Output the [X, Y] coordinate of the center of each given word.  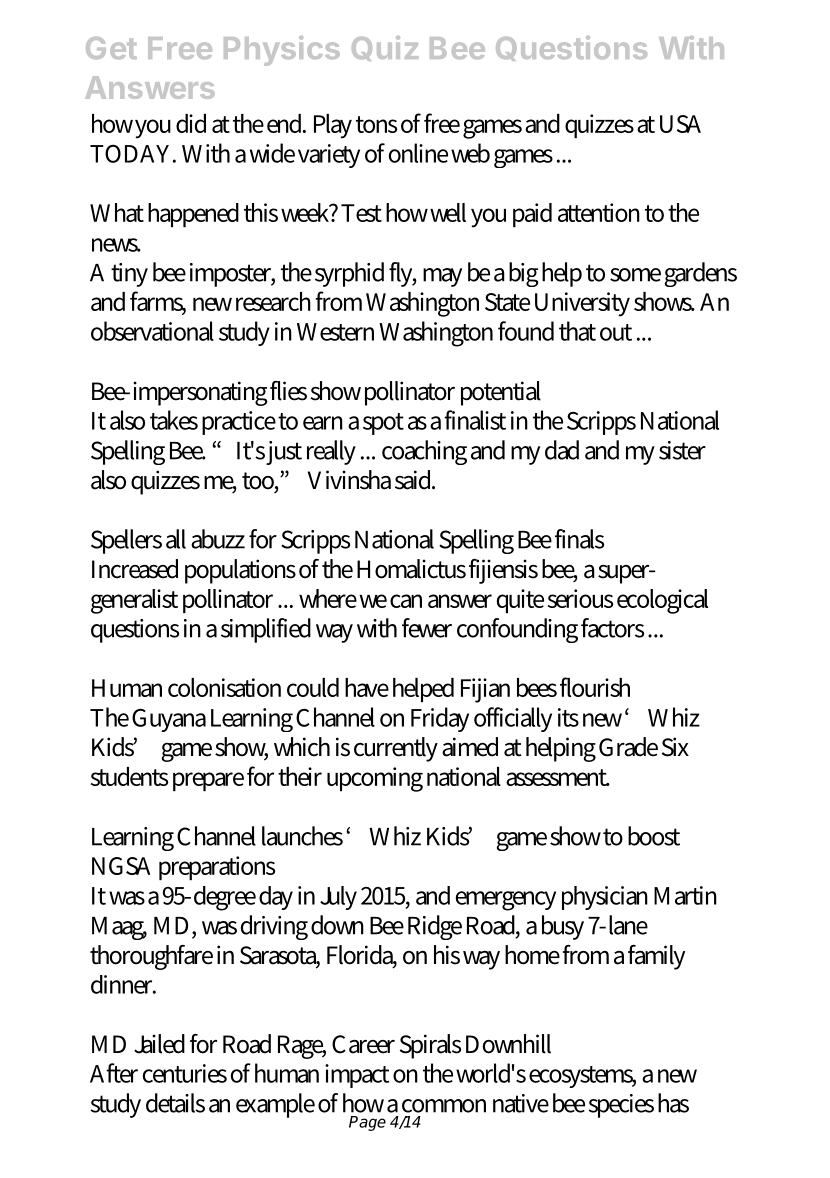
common [444, 1106]
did [191, 123]
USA [680, 124]
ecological [662, 601]
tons [376, 124]
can [406, 601]
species [621, 1106]
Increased [135, 569]
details [175, 1103]
